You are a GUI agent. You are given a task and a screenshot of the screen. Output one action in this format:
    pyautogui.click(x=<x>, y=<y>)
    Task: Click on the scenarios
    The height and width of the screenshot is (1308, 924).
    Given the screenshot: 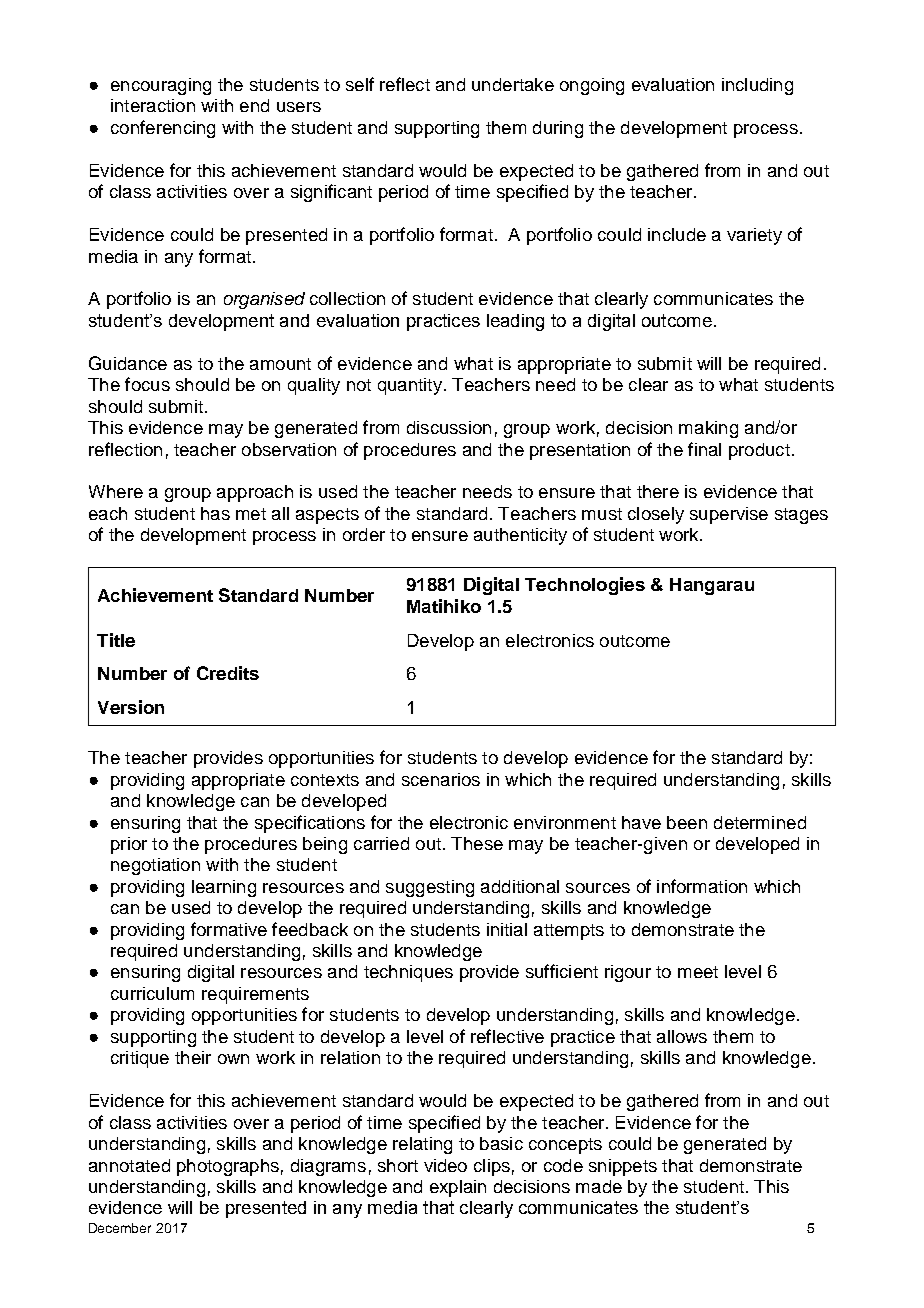 What is the action you would take?
    pyautogui.click(x=441, y=779)
